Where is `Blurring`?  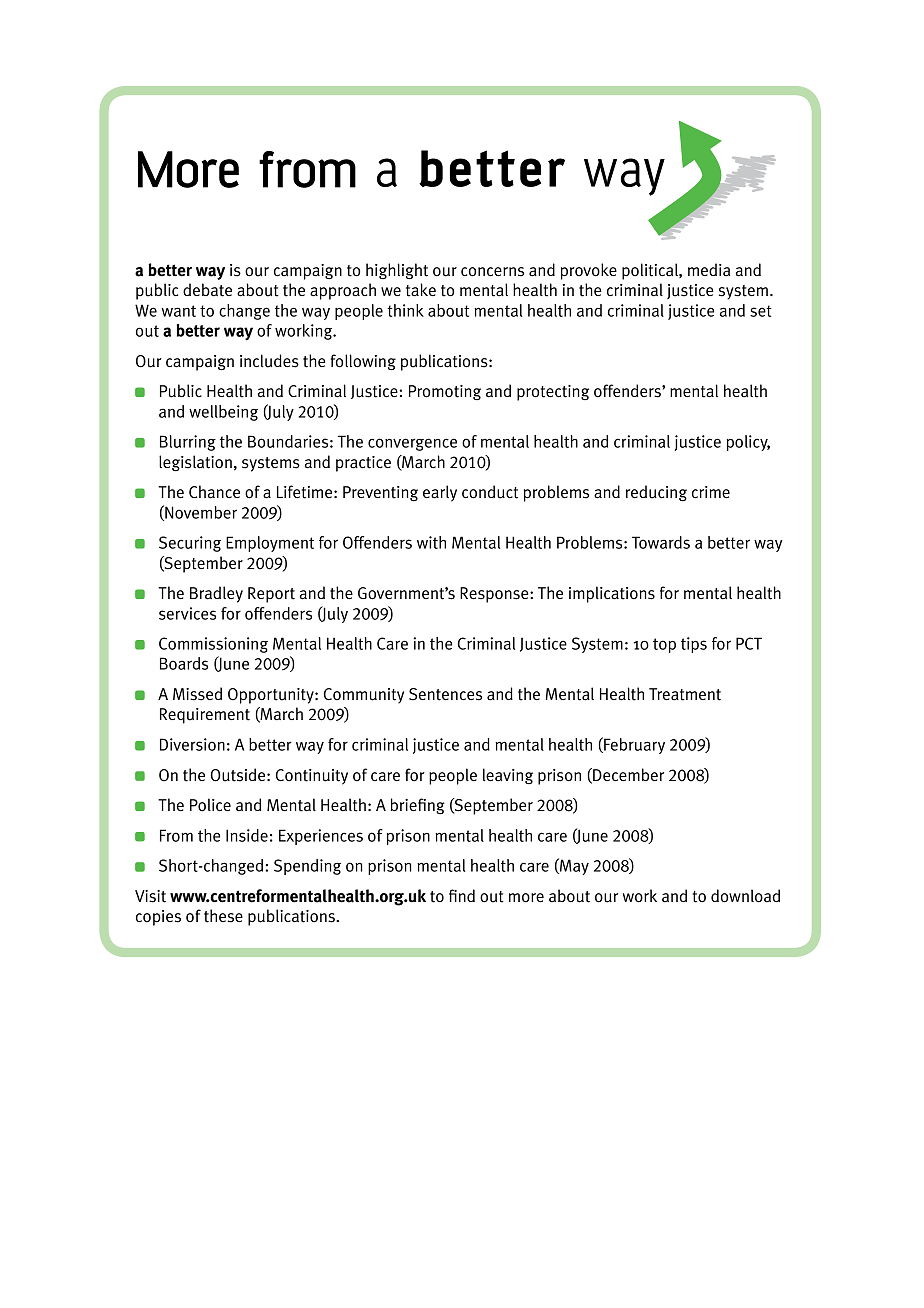
Blurring is located at coordinates (188, 443).
